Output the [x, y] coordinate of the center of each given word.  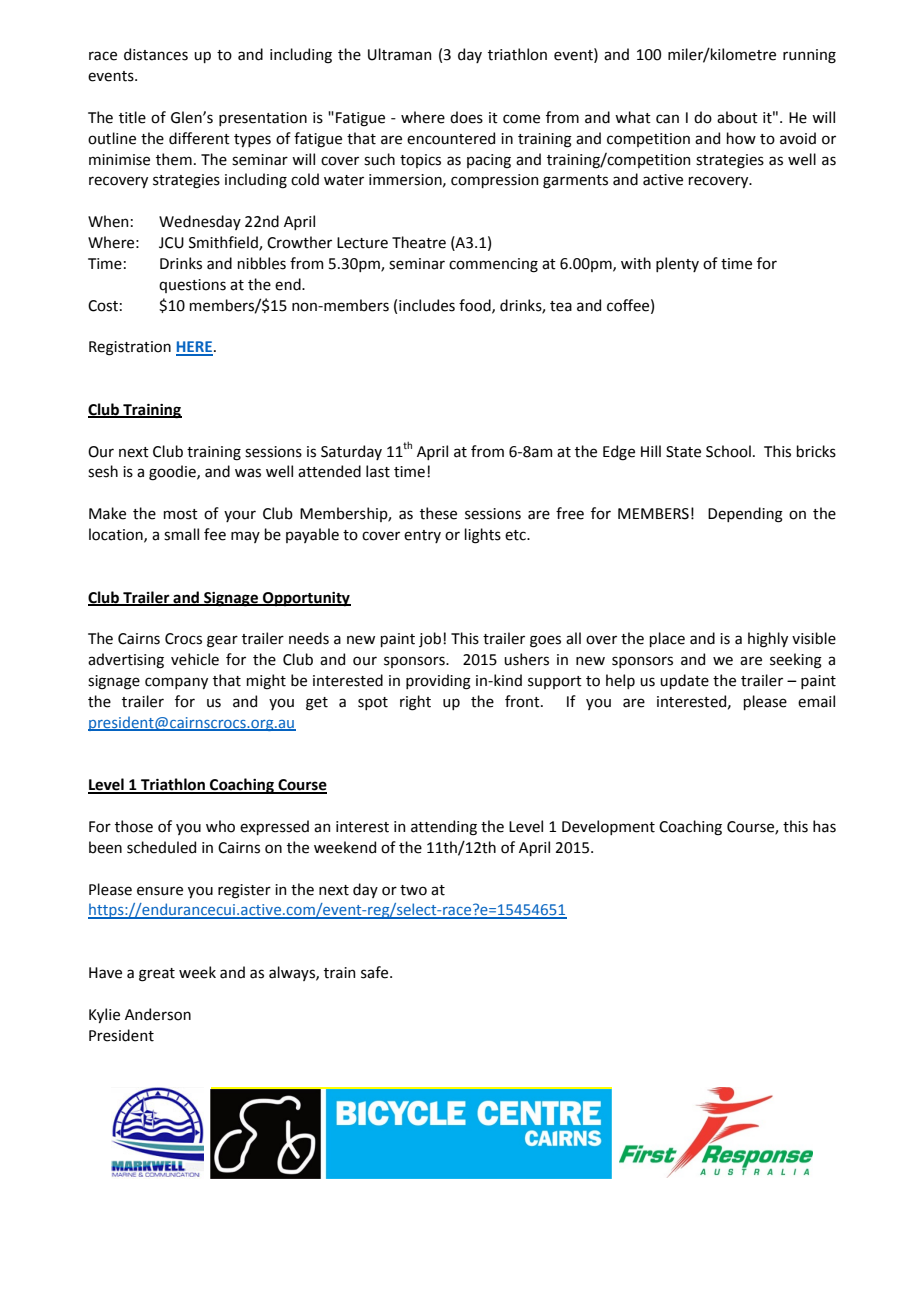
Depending [745, 515]
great [157, 975]
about [737, 117]
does [466, 117]
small [181, 534]
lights [483, 536]
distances [156, 54]
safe [376, 972]
